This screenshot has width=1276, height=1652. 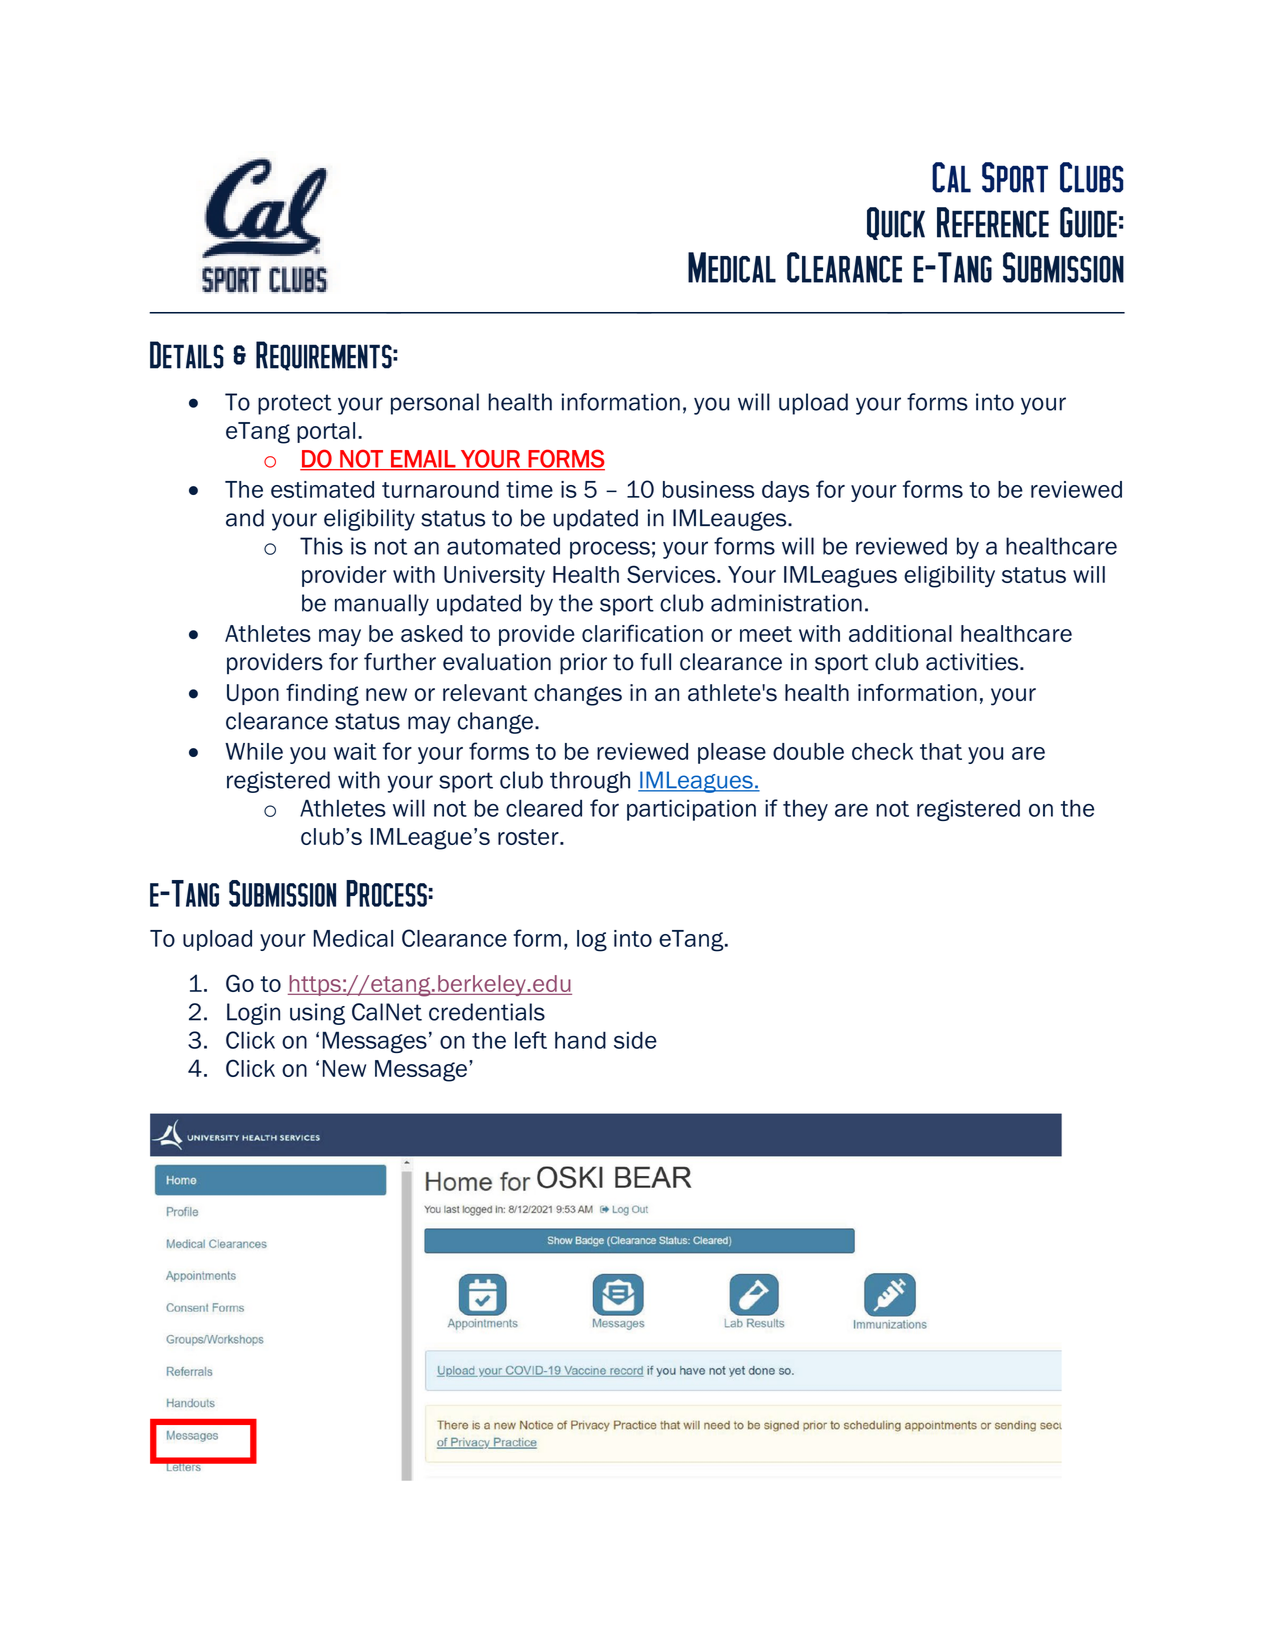 I want to click on using, so click(x=317, y=1014).
